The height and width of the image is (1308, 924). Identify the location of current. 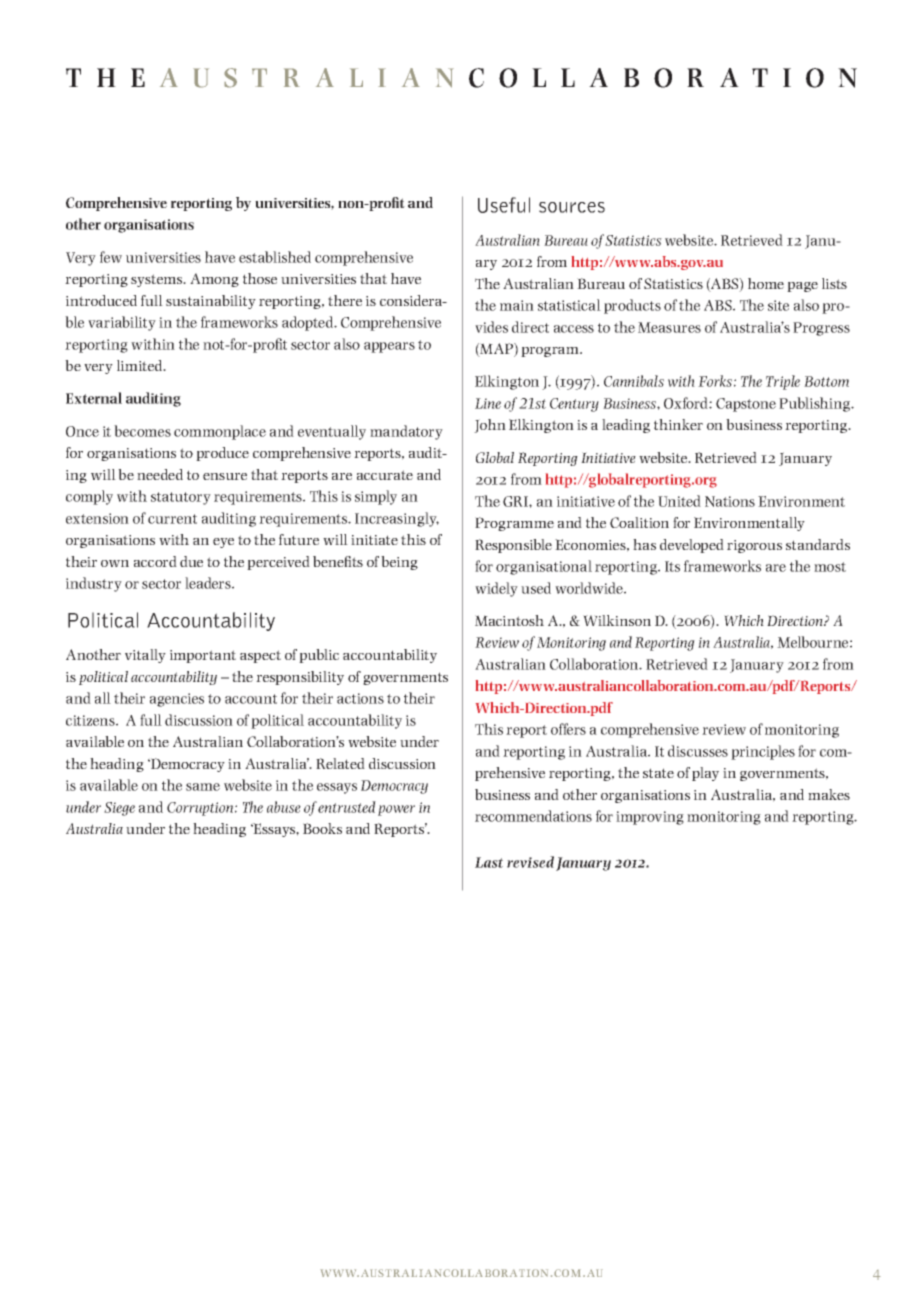
(172, 519).
